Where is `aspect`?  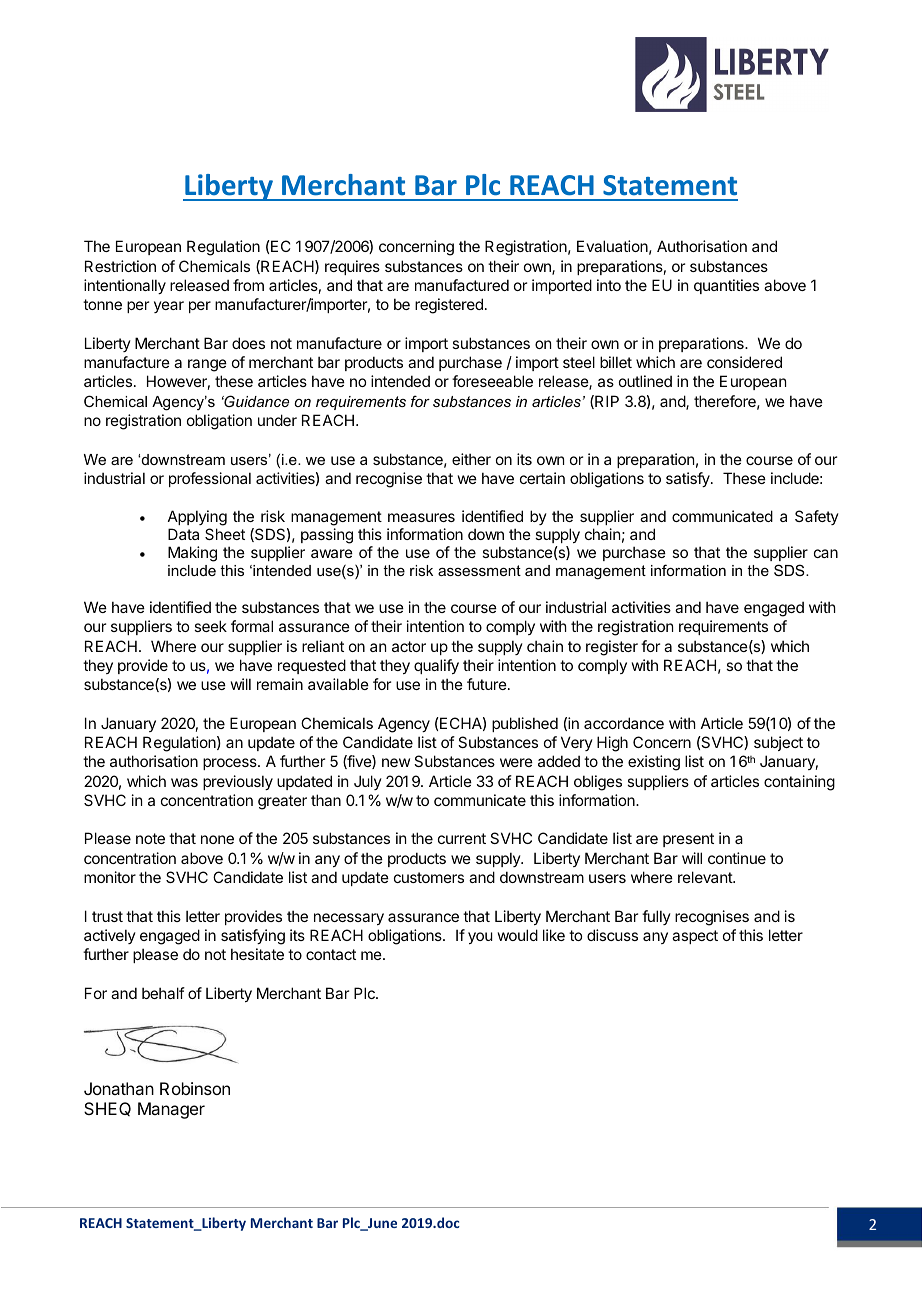
aspect is located at coordinates (695, 937).
